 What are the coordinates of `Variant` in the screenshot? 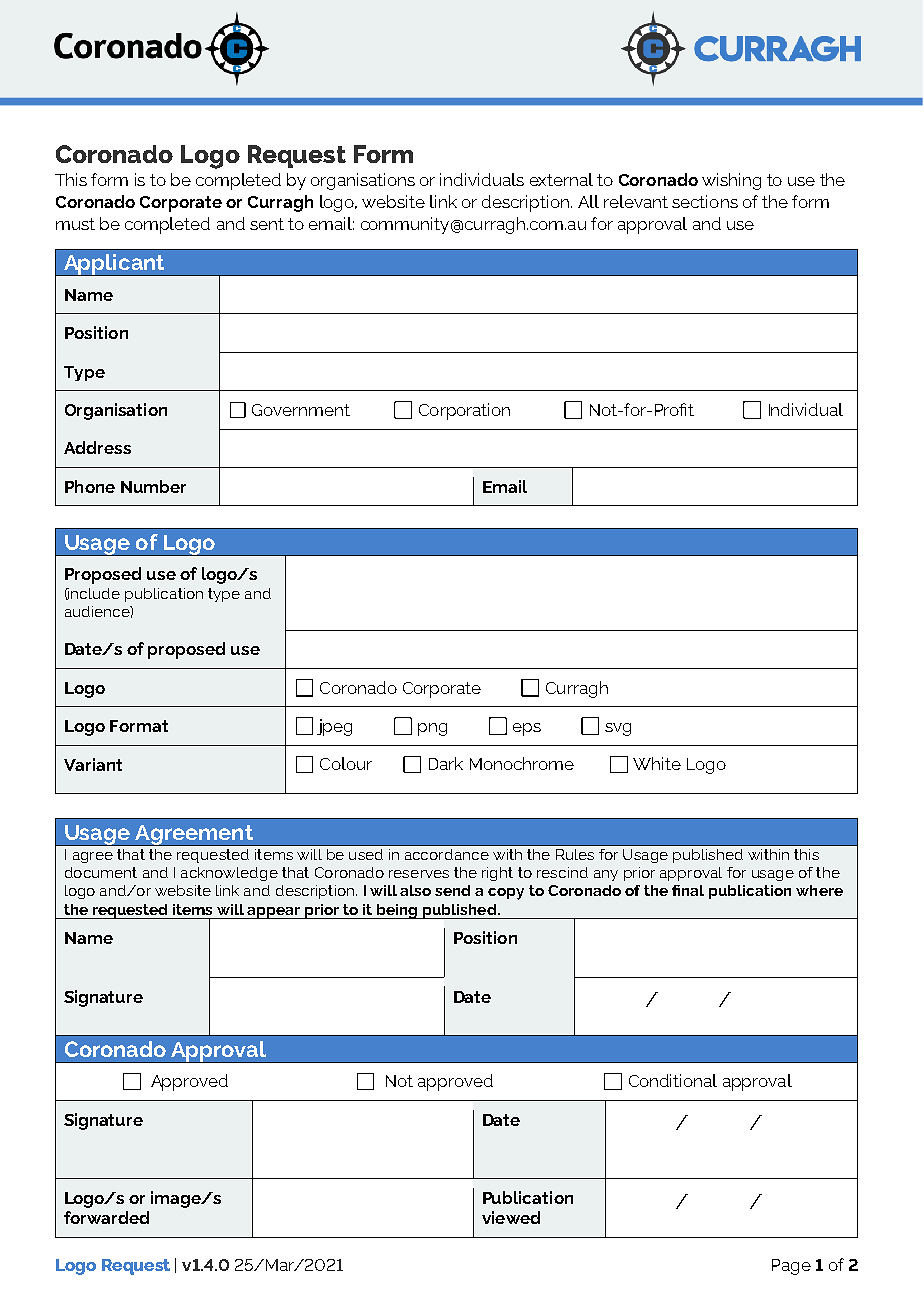 It's located at (93, 764).
